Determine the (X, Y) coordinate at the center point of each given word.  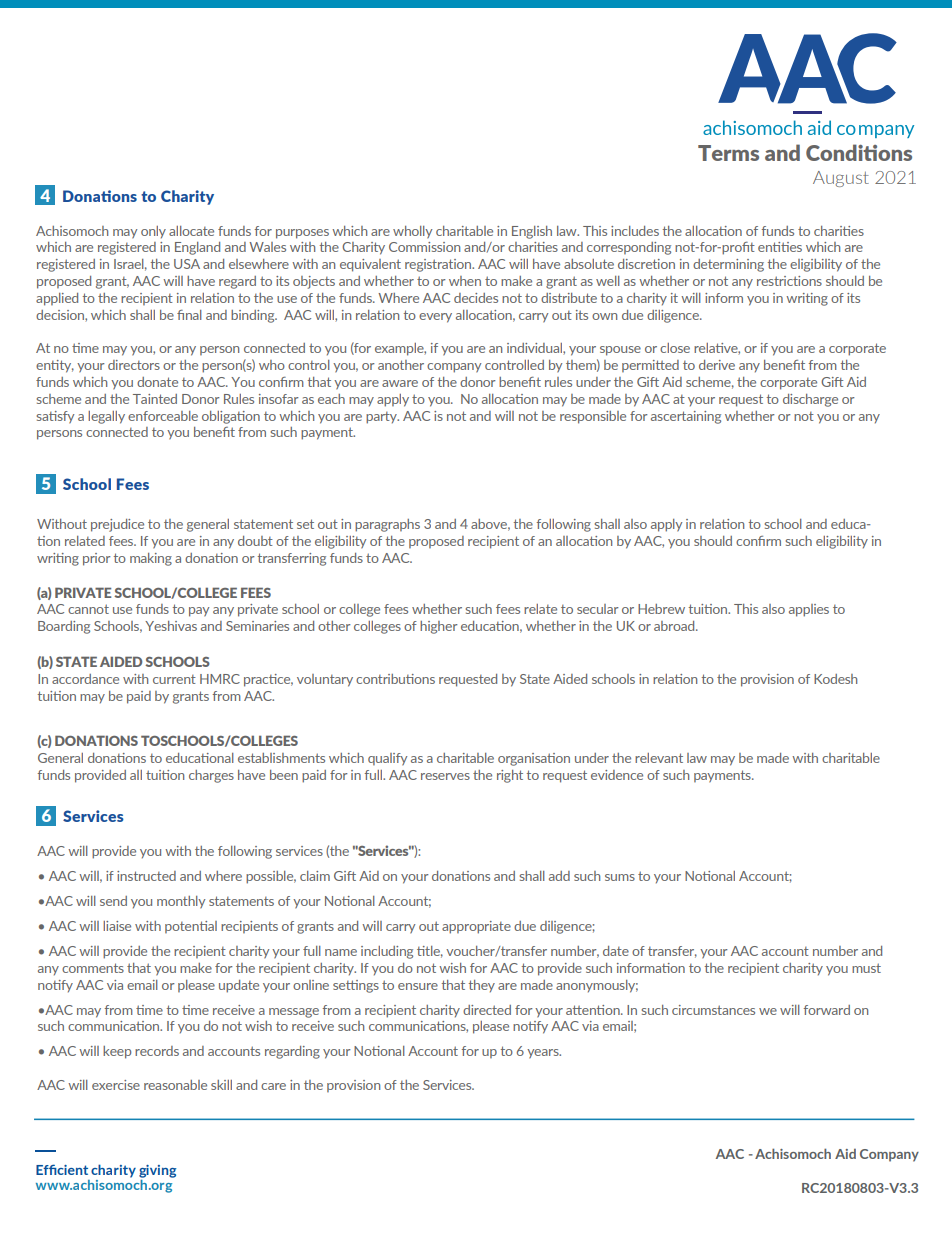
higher (439, 627)
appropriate (476, 927)
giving (157, 1171)
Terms (728, 153)
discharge (810, 400)
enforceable (163, 416)
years (544, 1054)
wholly (412, 232)
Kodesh (835, 679)
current (174, 679)
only (153, 232)
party (382, 418)
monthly (181, 902)
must (866, 968)
